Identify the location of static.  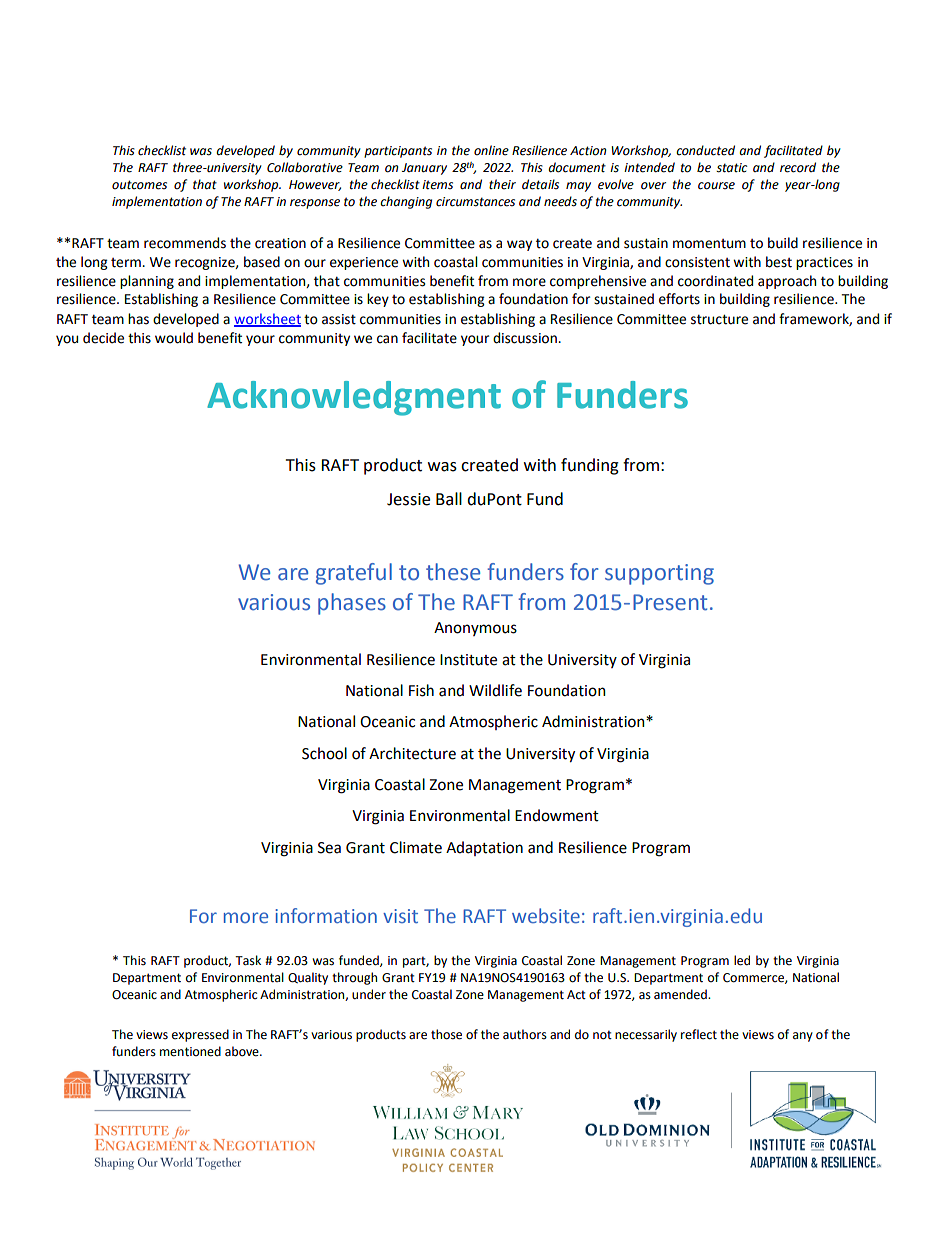
(731, 168).
